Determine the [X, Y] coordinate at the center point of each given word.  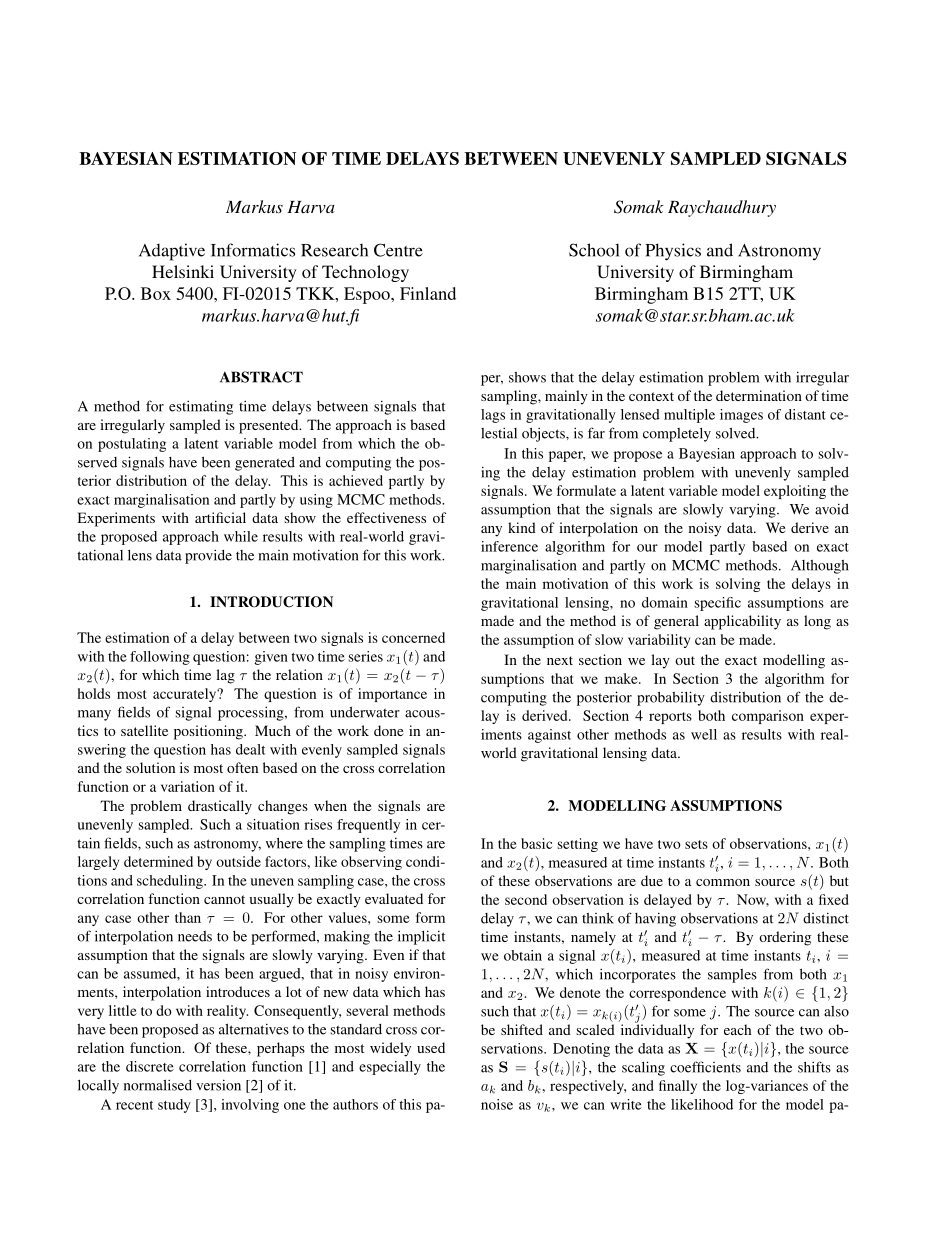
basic [536, 843]
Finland [428, 293]
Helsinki [183, 271]
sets [696, 844]
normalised [158, 1085]
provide [208, 556]
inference [509, 546]
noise [497, 1104]
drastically [220, 807]
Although [820, 567]
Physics [673, 252]
